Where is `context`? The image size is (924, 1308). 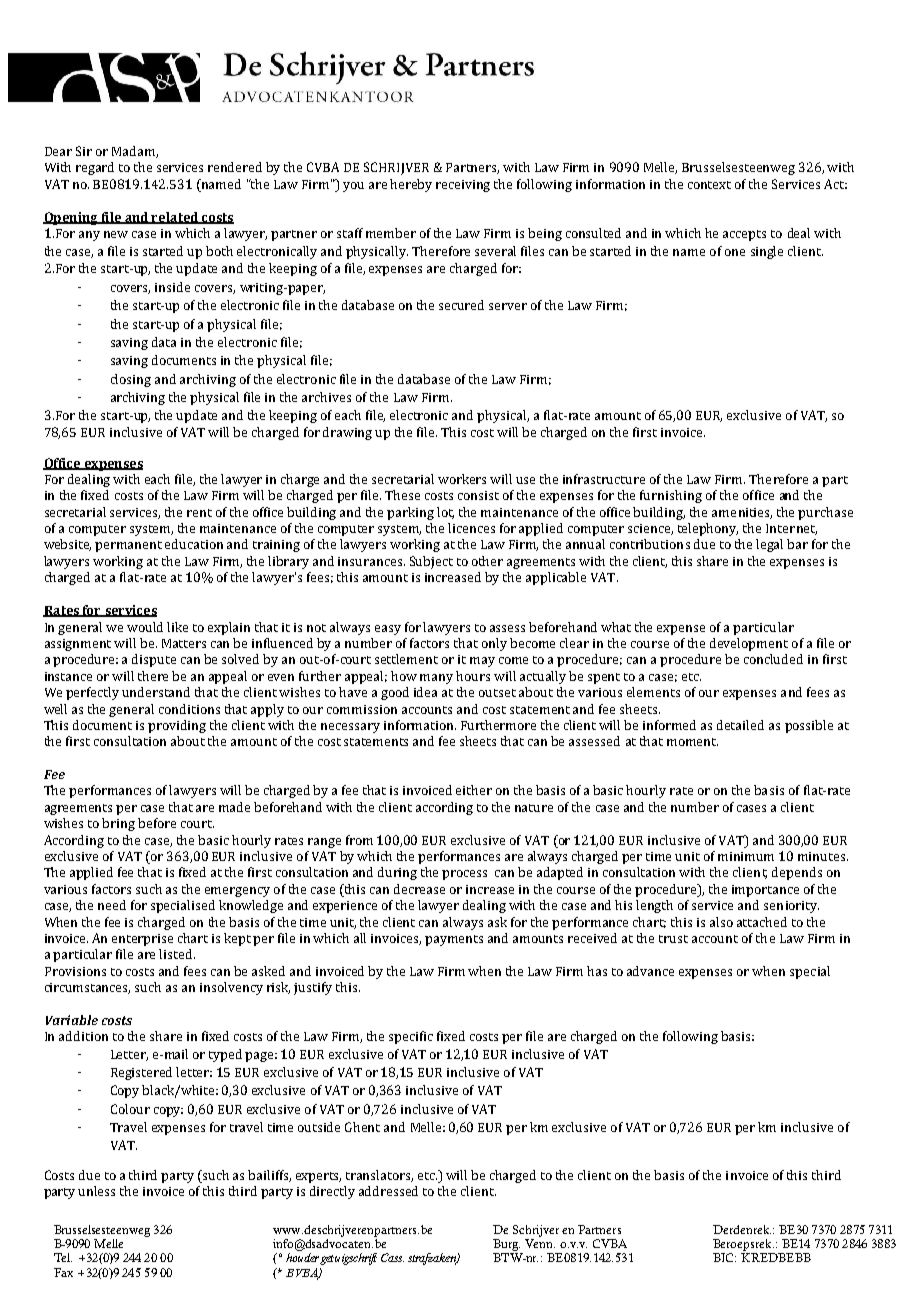
context is located at coordinates (709, 185).
